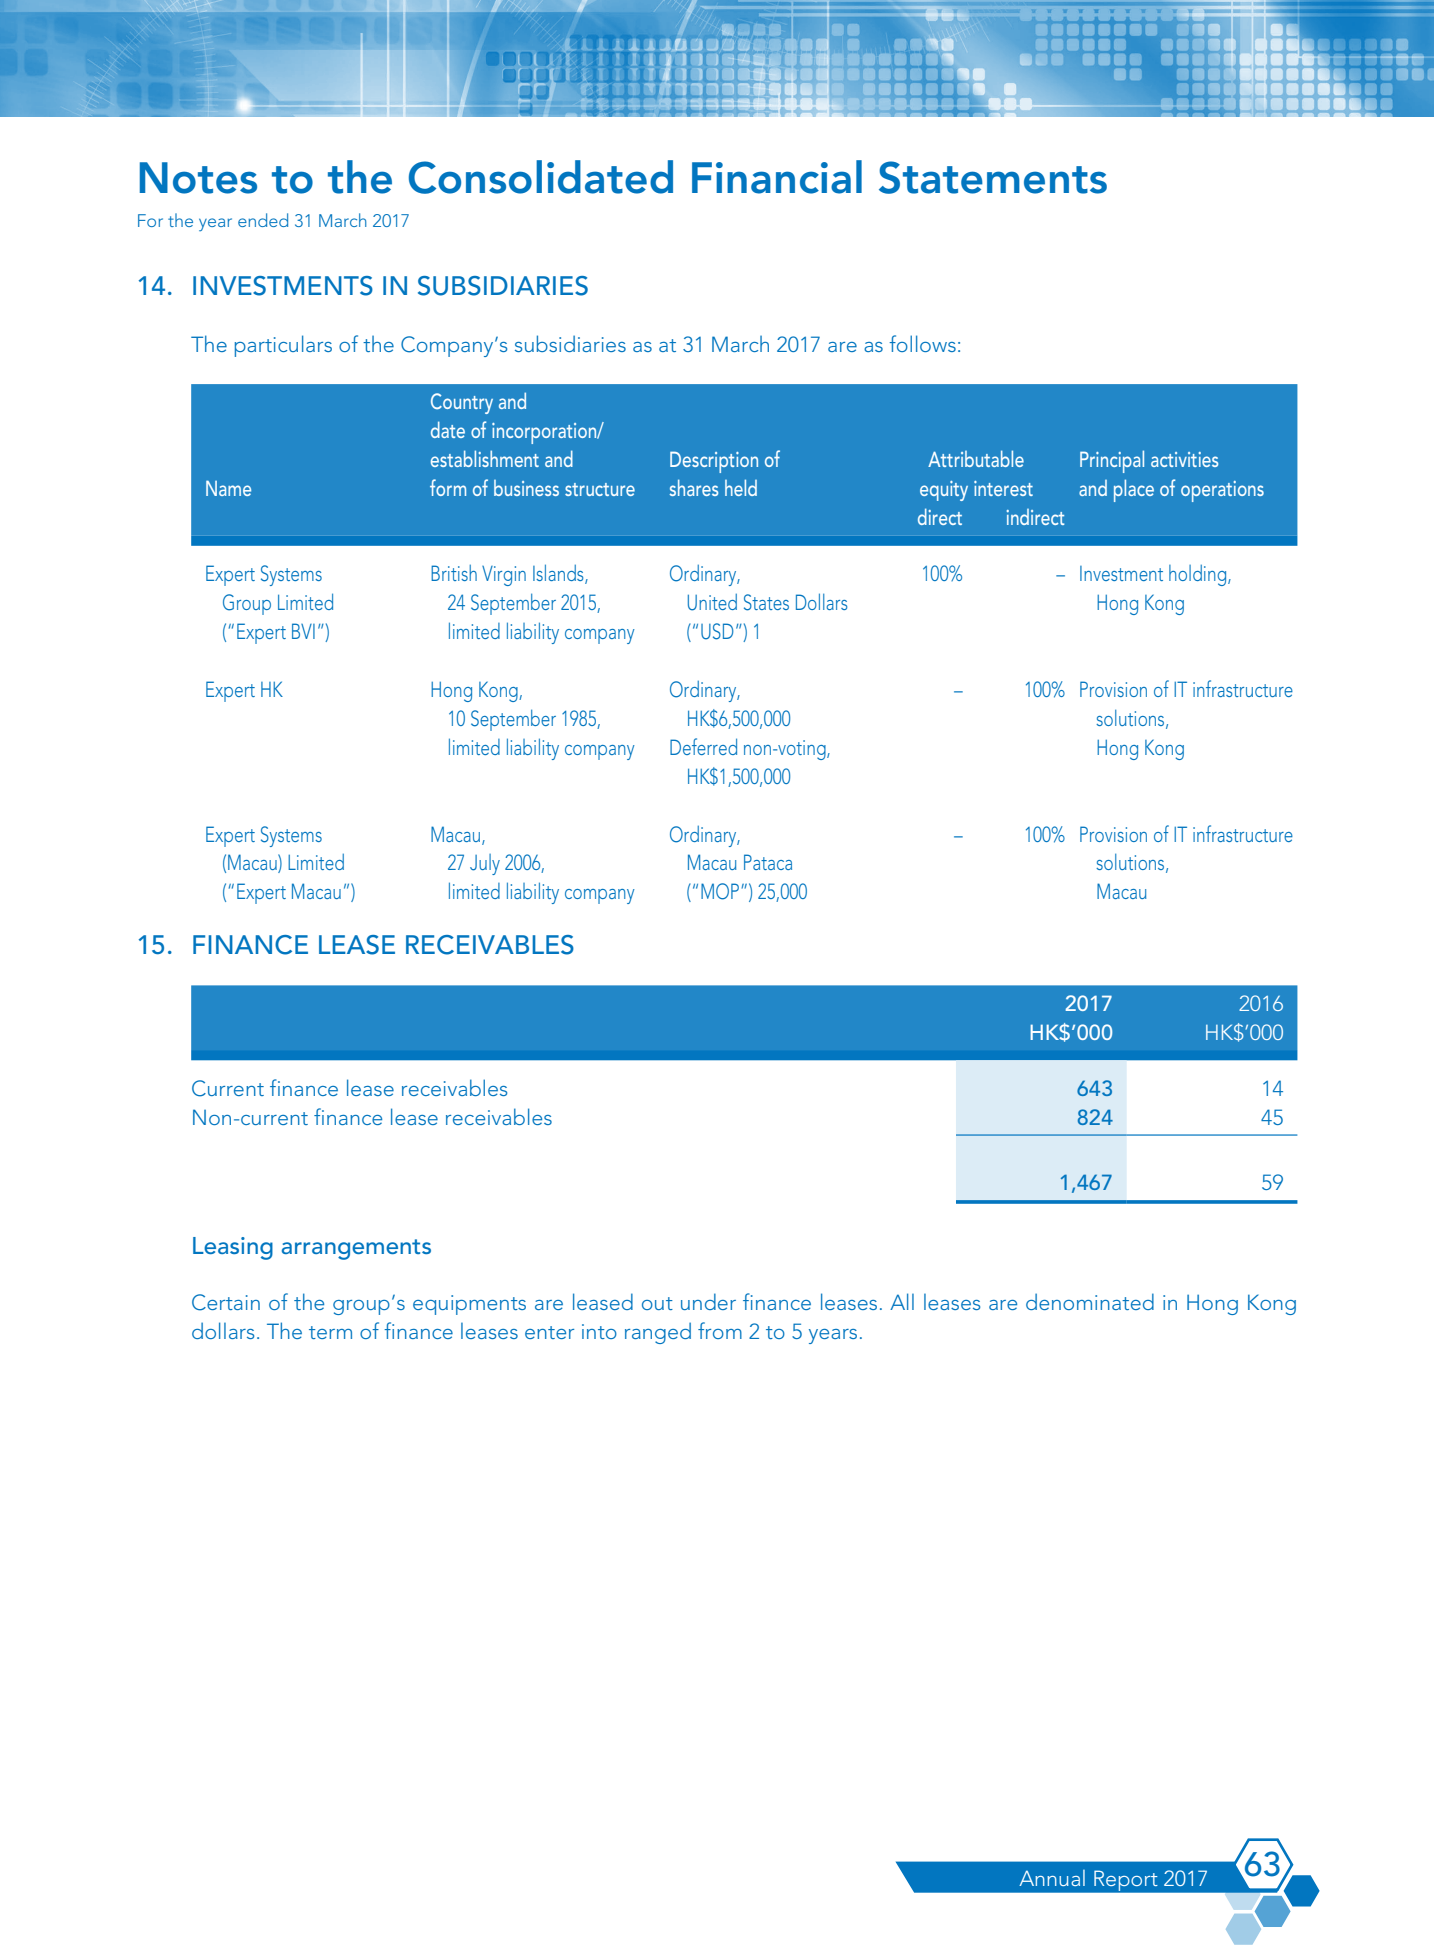 The height and width of the screenshot is (1947, 1434). I want to click on ended, so click(263, 220).
